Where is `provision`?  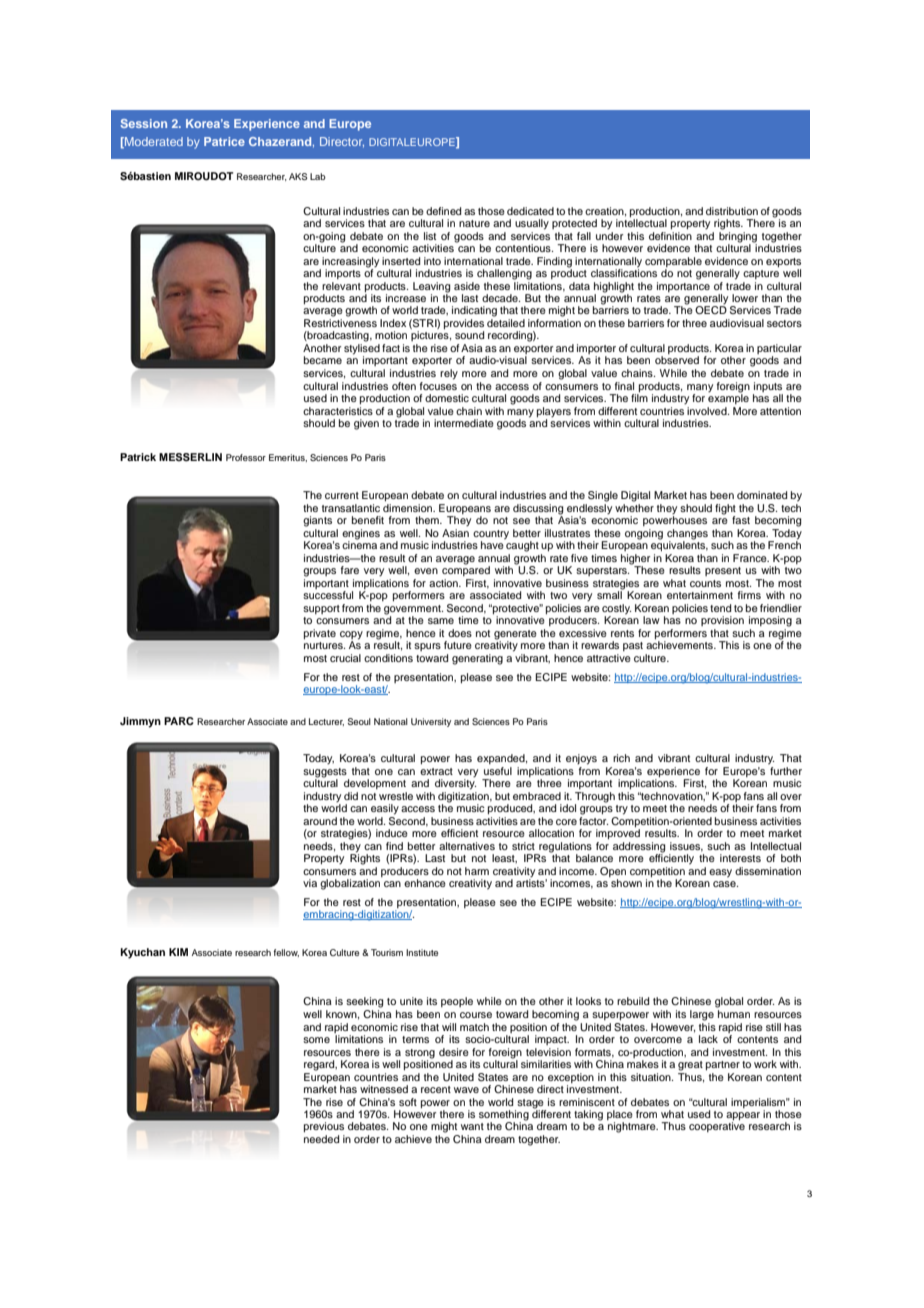
provision is located at coordinates (722, 621).
